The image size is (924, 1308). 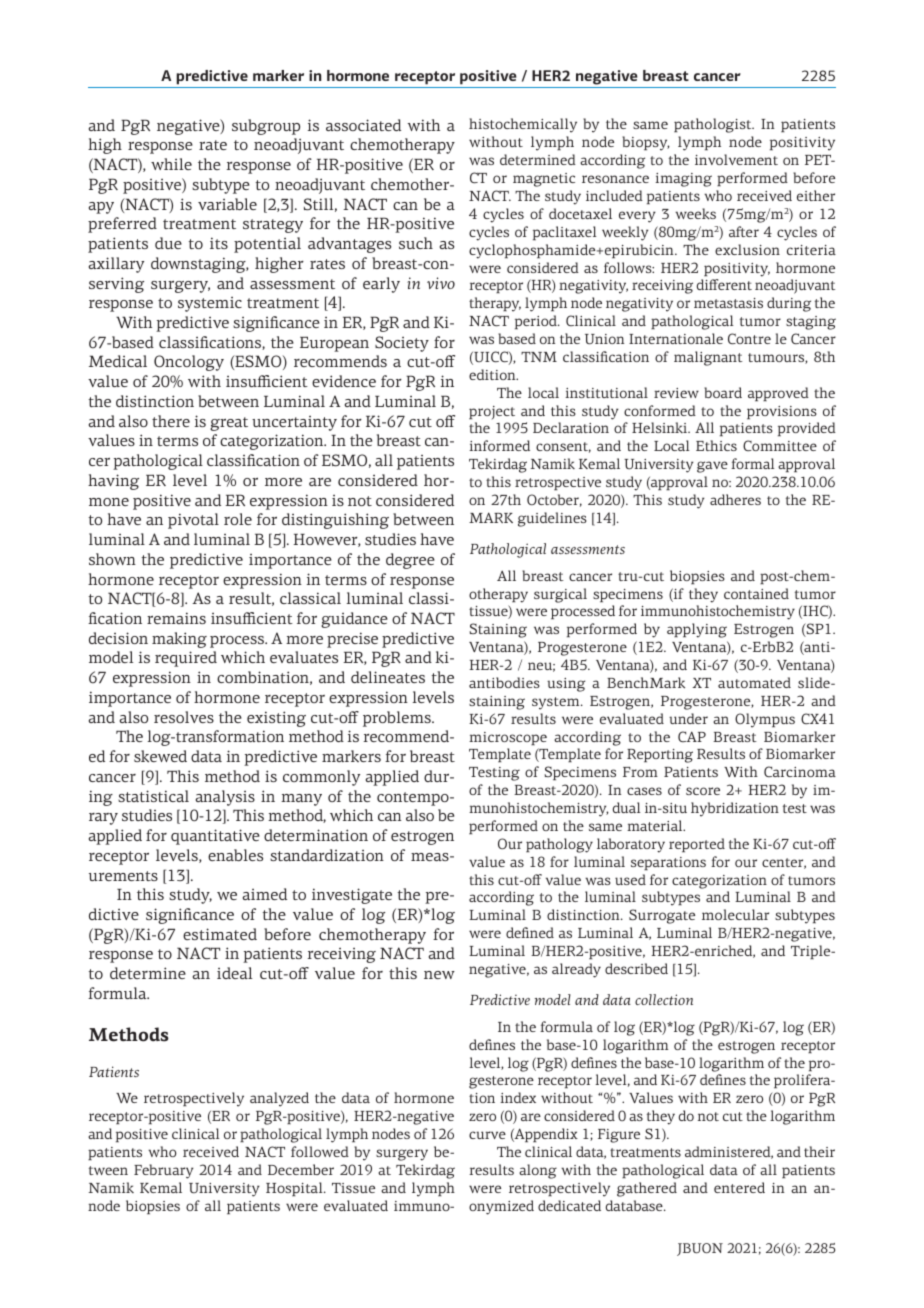 What do you see at coordinates (544, 180) in the screenshot?
I see `magnetic` at bounding box center [544, 180].
